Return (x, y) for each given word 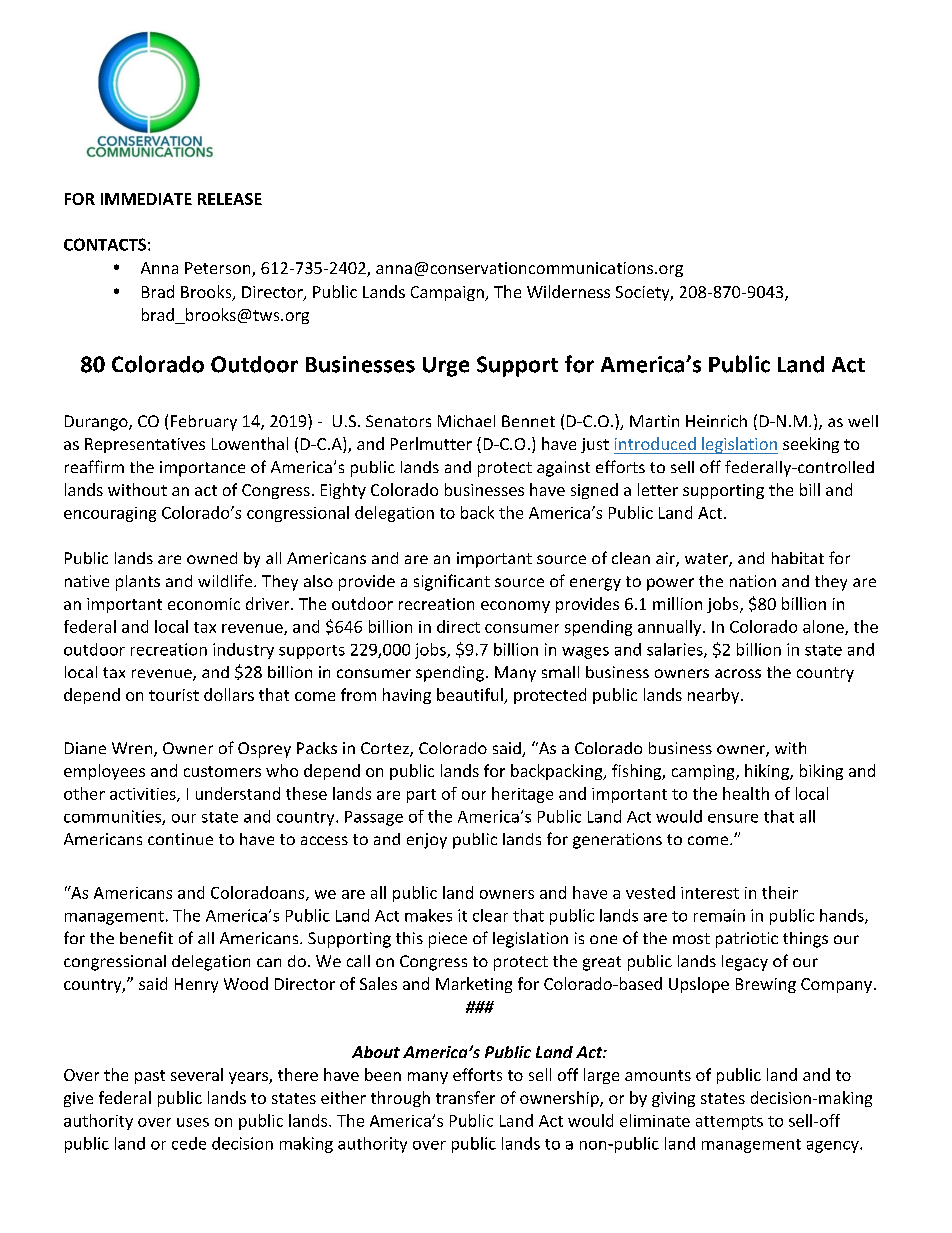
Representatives (145, 445)
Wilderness (568, 291)
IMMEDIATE (146, 199)
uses (193, 1122)
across (738, 673)
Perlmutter (431, 443)
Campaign (448, 293)
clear (490, 915)
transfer (465, 1097)
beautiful (471, 696)
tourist (174, 695)
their (780, 892)
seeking (811, 445)
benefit (146, 937)
